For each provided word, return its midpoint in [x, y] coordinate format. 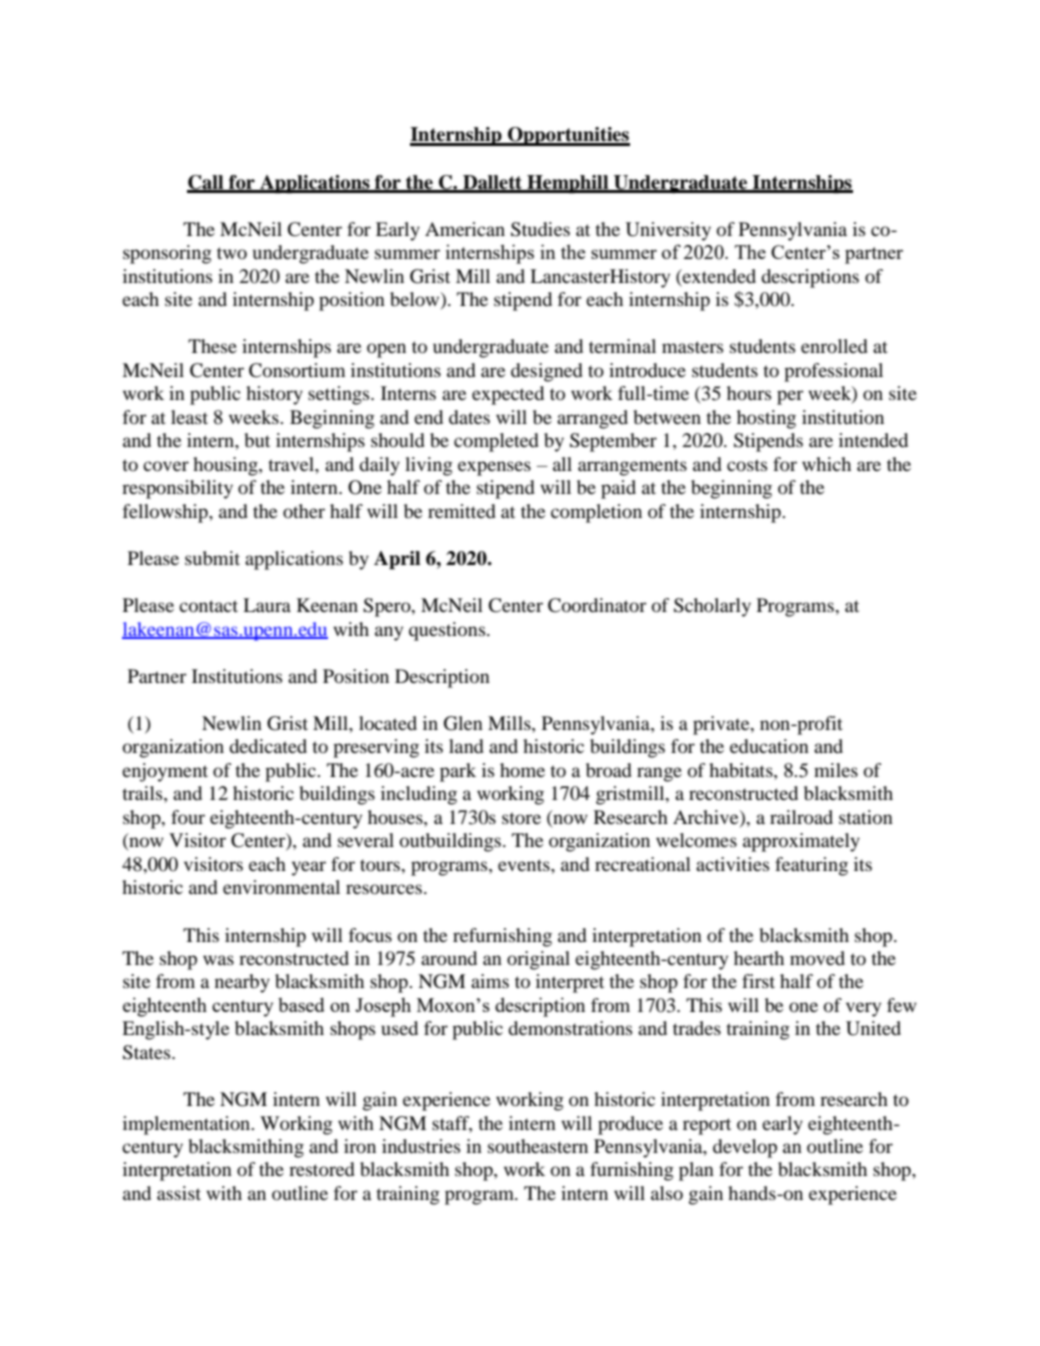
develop [745, 1148]
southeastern [538, 1146]
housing [226, 466]
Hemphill [568, 184]
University [668, 231]
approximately [801, 842]
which [826, 464]
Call [206, 183]
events [525, 865]
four [188, 817]
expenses [494, 468]
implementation [188, 1125]
